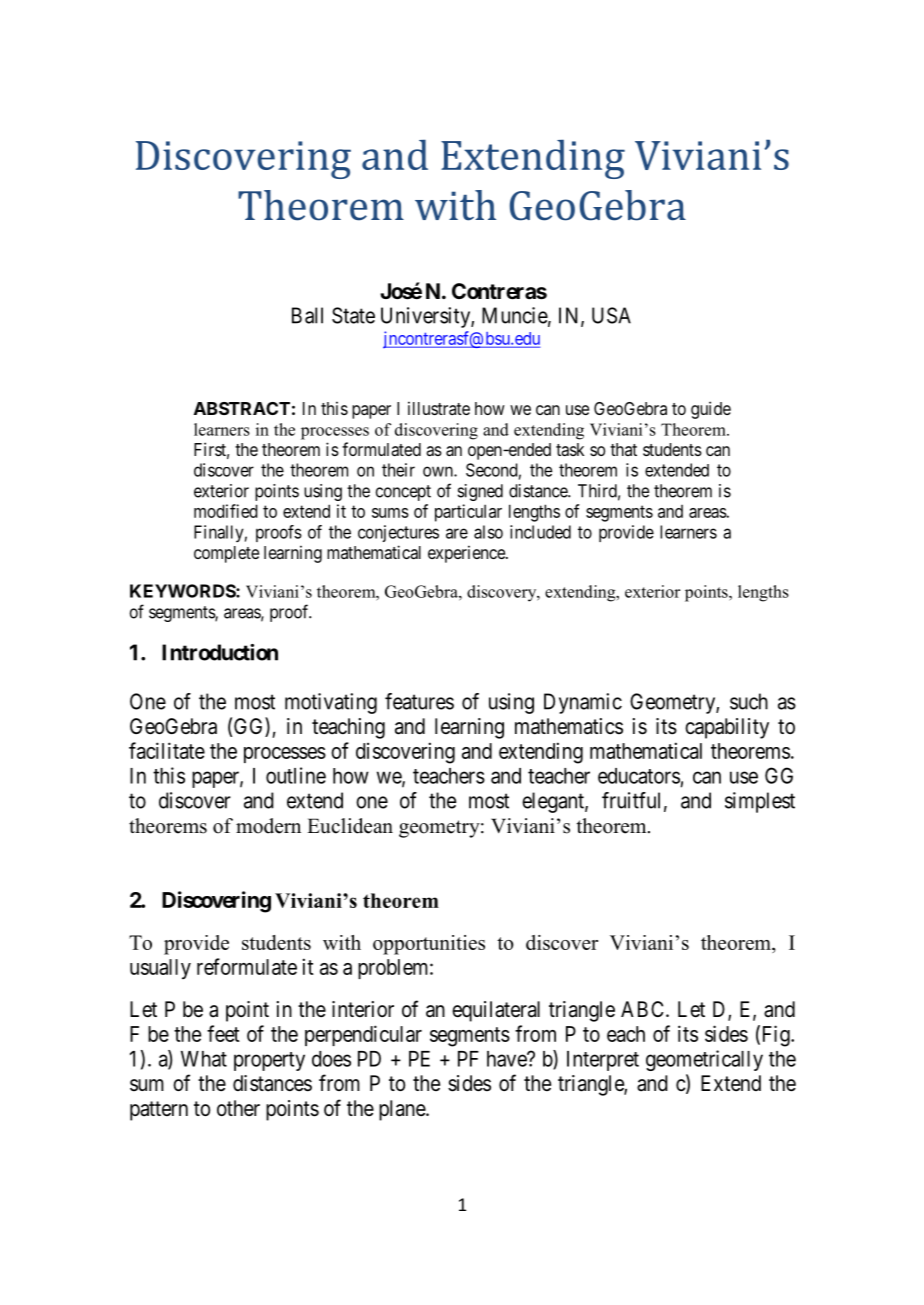 The width and height of the screenshot is (924, 1305). I want to click on experience, so click(467, 554).
